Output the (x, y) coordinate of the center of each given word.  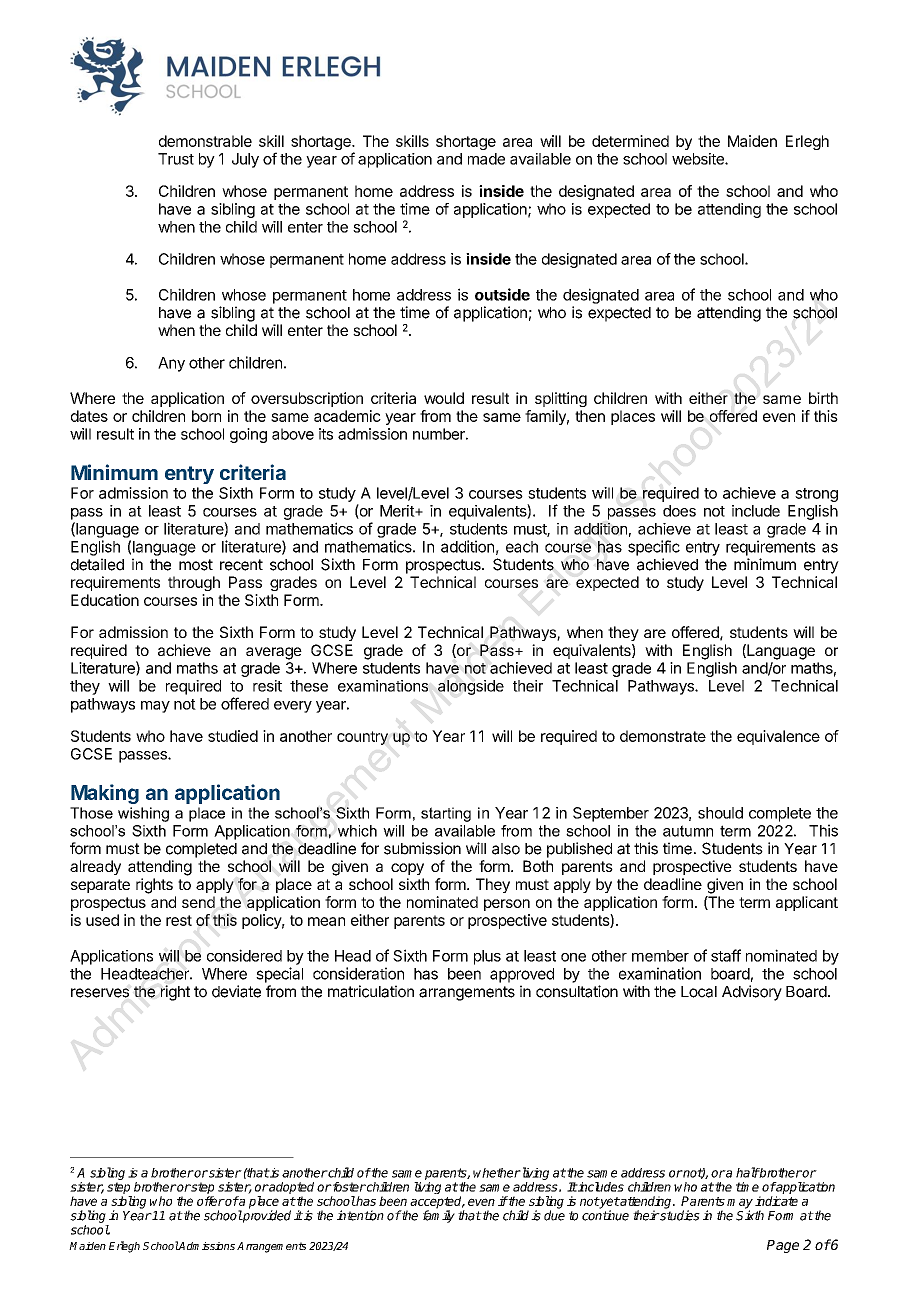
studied (233, 736)
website (699, 159)
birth (823, 398)
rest (179, 920)
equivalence (778, 737)
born (206, 416)
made (486, 159)
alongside (471, 687)
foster (348, 1187)
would (444, 398)
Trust (176, 159)
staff (726, 955)
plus (487, 957)
